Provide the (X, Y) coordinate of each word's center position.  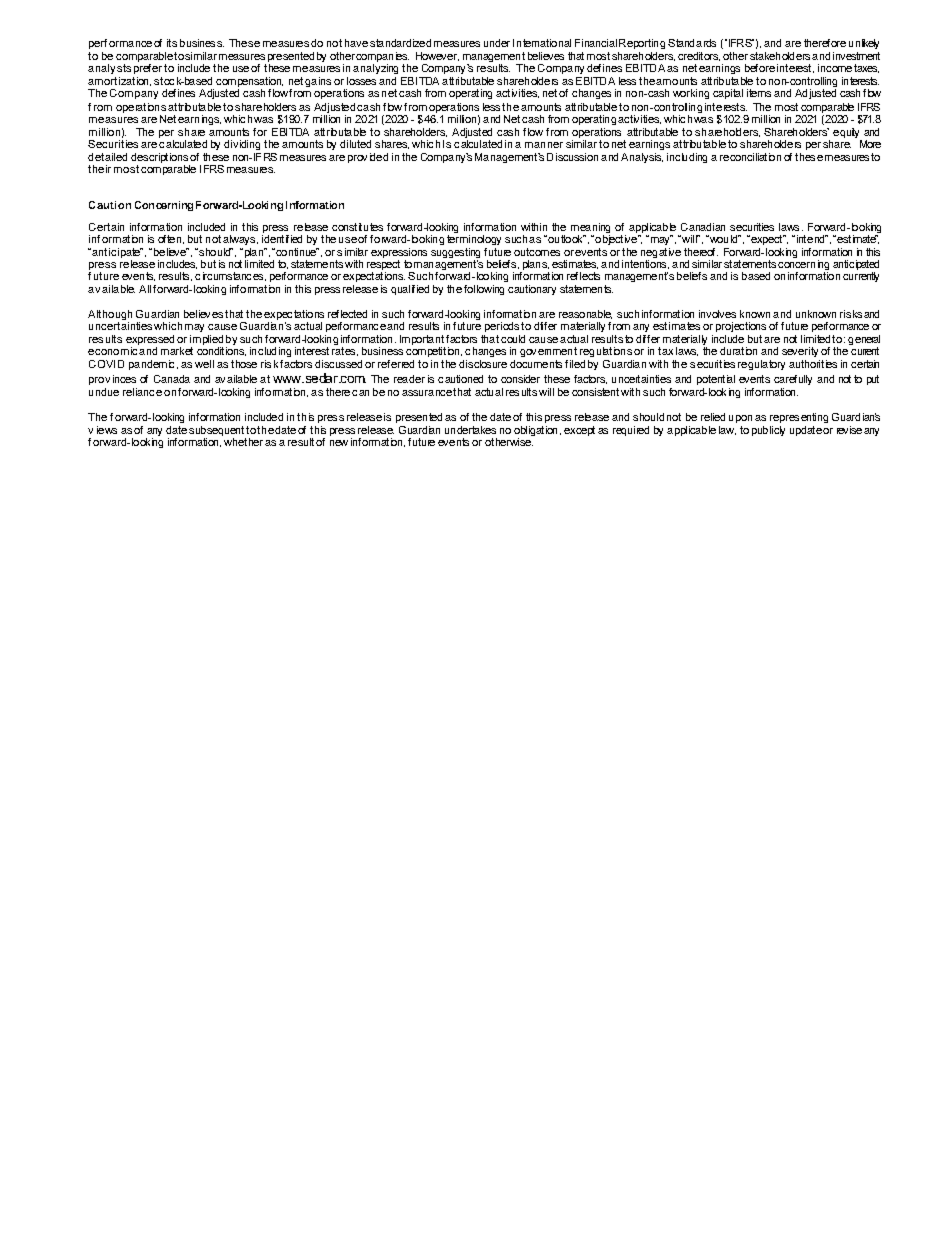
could (513, 339)
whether (243, 442)
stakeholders (780, 56)
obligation (535, 432)
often (169, 239)
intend (810, 239)
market (177, 351)
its (172, 43)
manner (544, 145)
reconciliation (750, 157)
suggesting (455, 253)
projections (741, 327)
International (542, 43)
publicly (768, 431)
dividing (242, 145)
